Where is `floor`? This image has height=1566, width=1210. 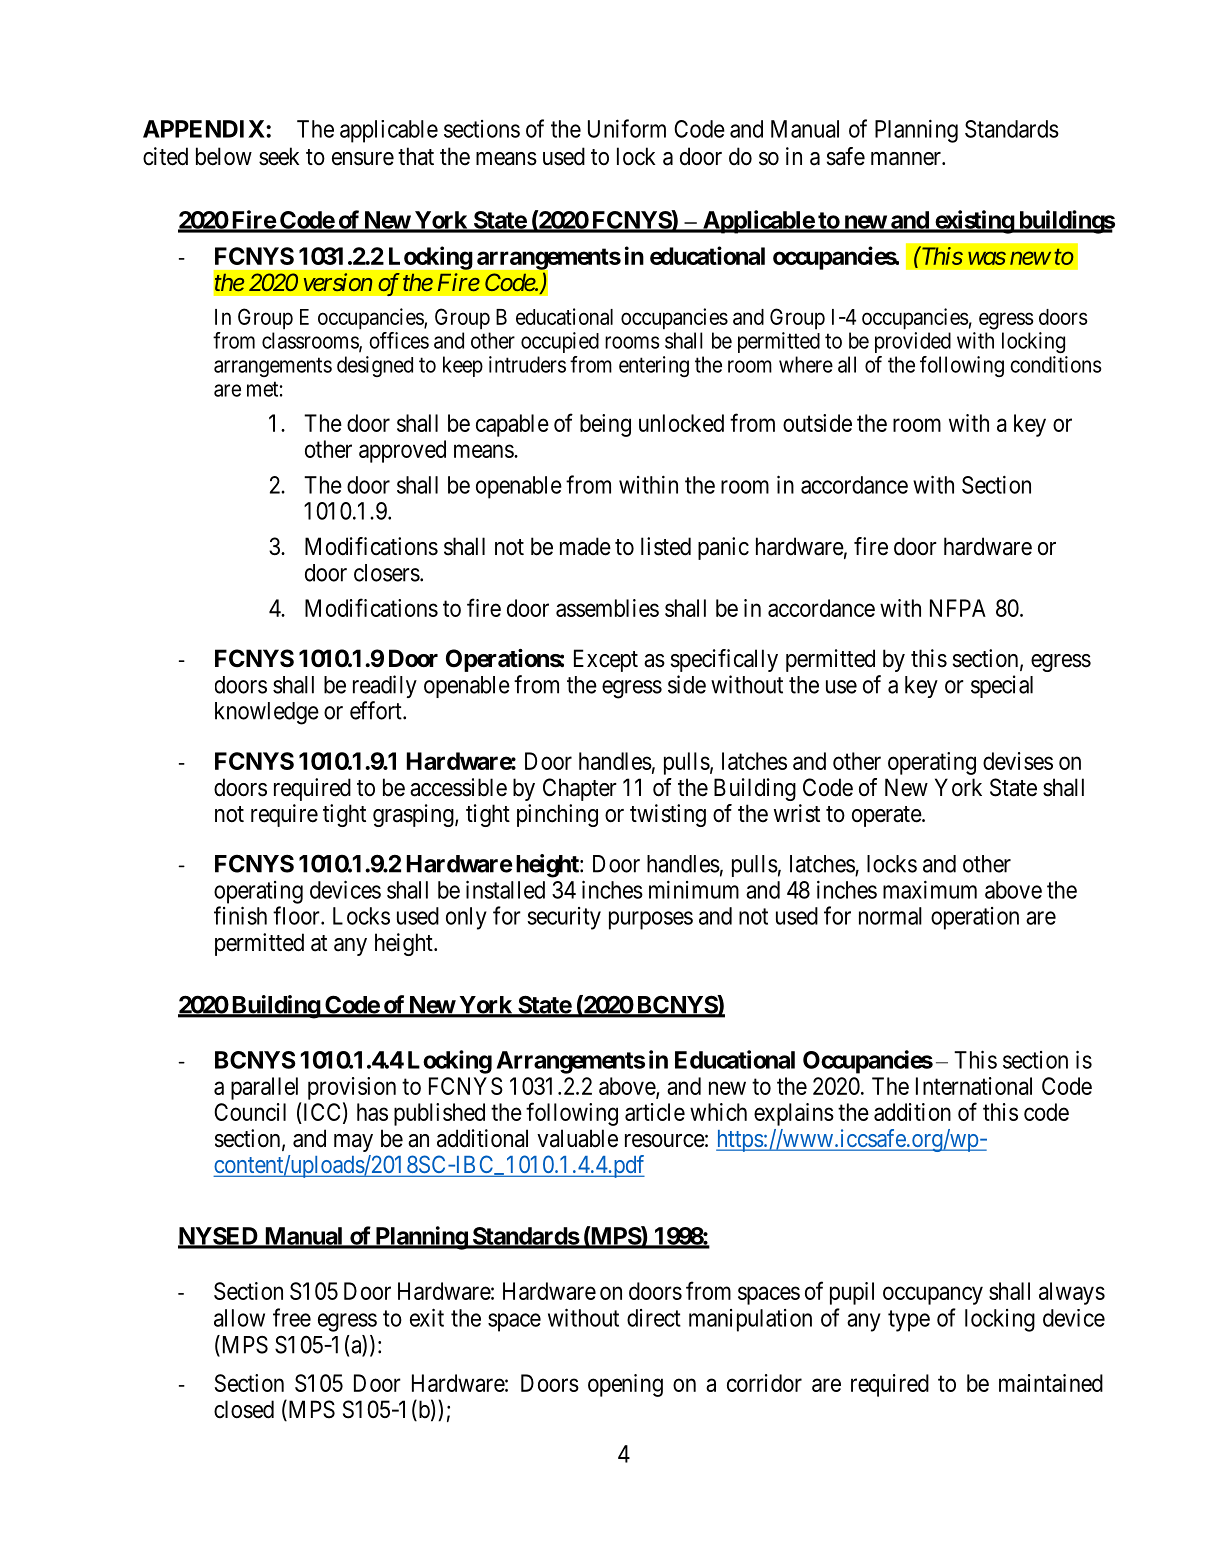
floor is located at coordinates (297, 915).
